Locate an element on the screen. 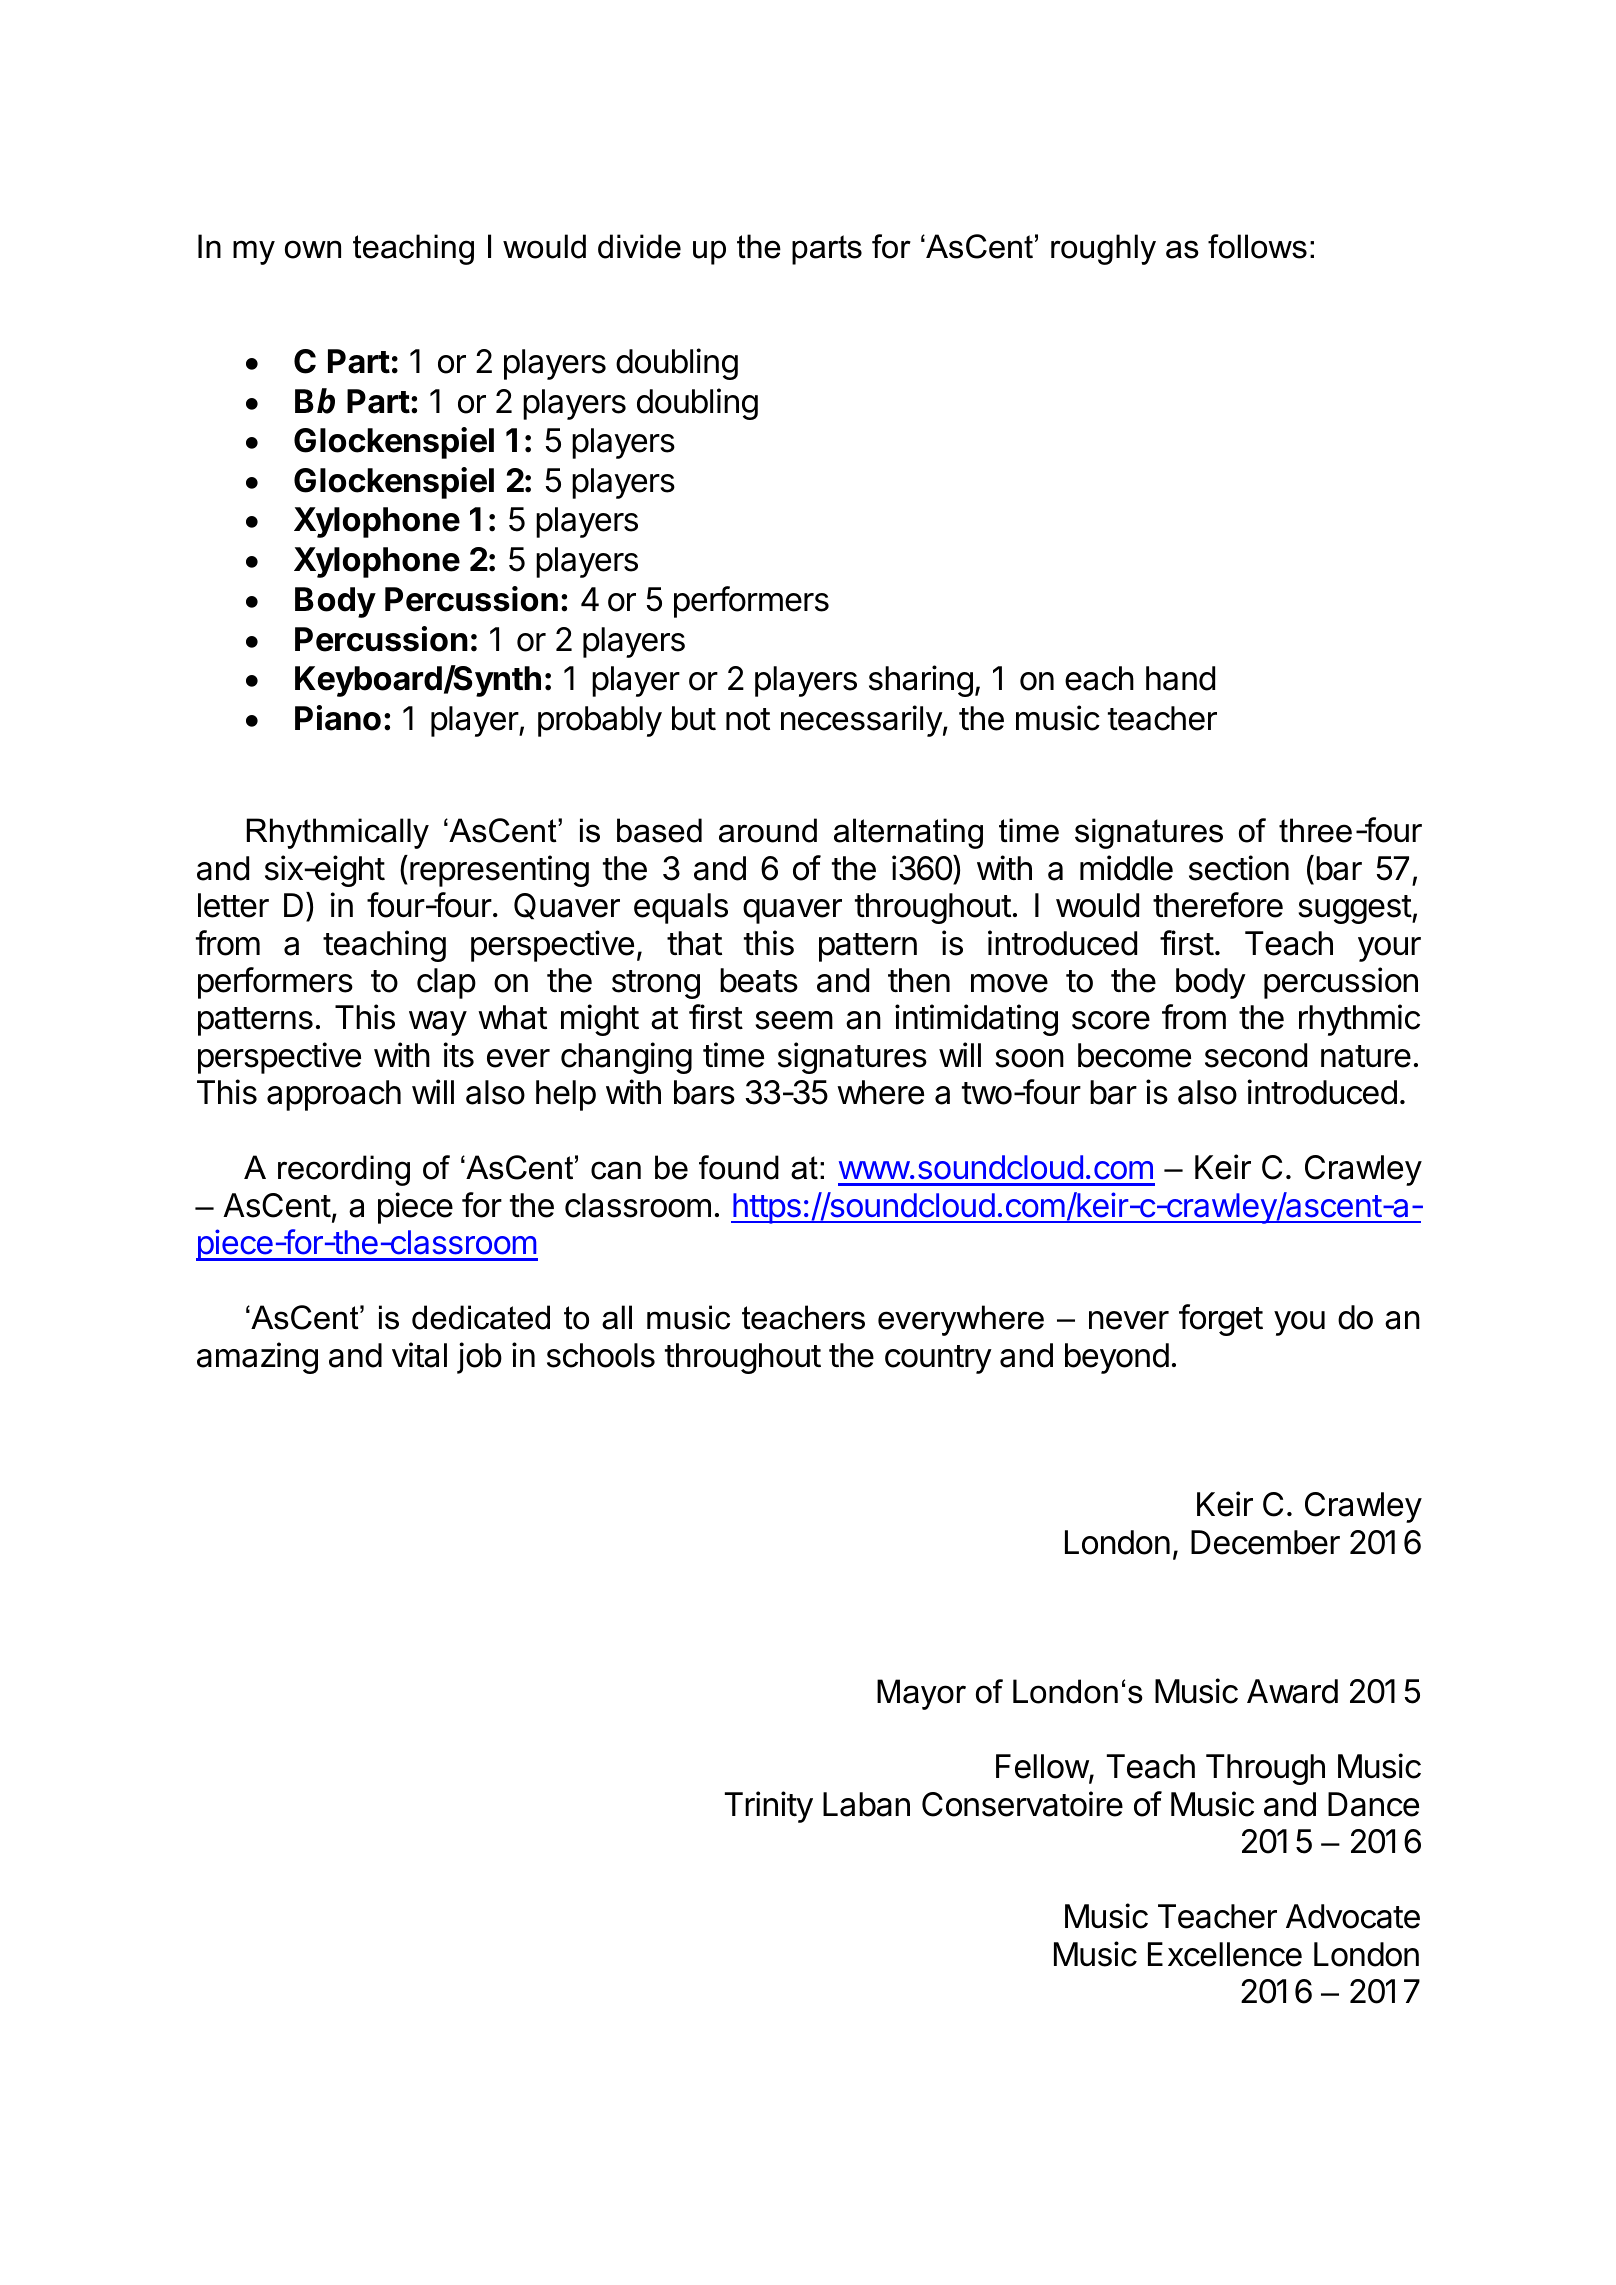  divide is located at coordinates (639, 246).
